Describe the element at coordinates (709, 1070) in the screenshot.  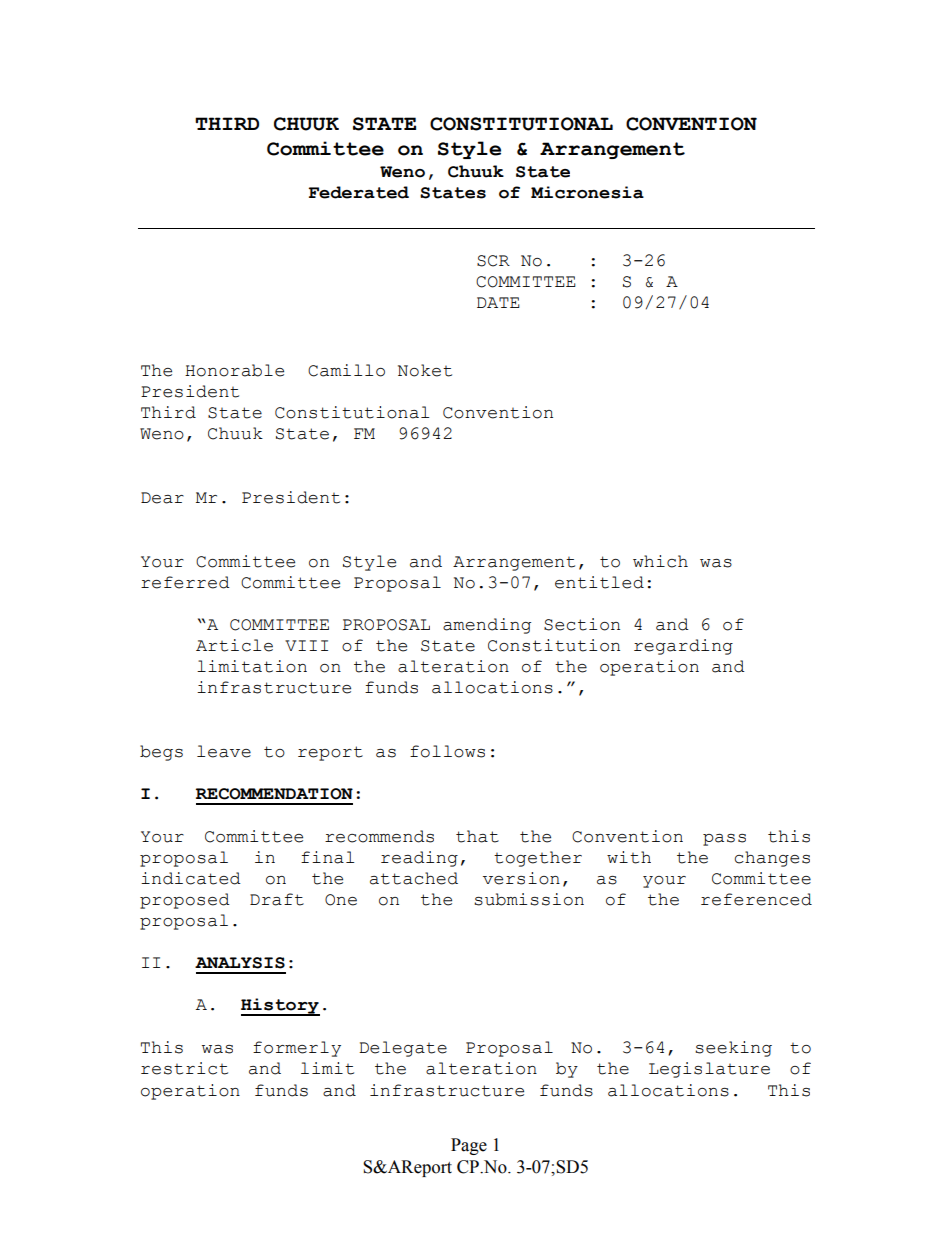
I see `Legislature` at that location.
